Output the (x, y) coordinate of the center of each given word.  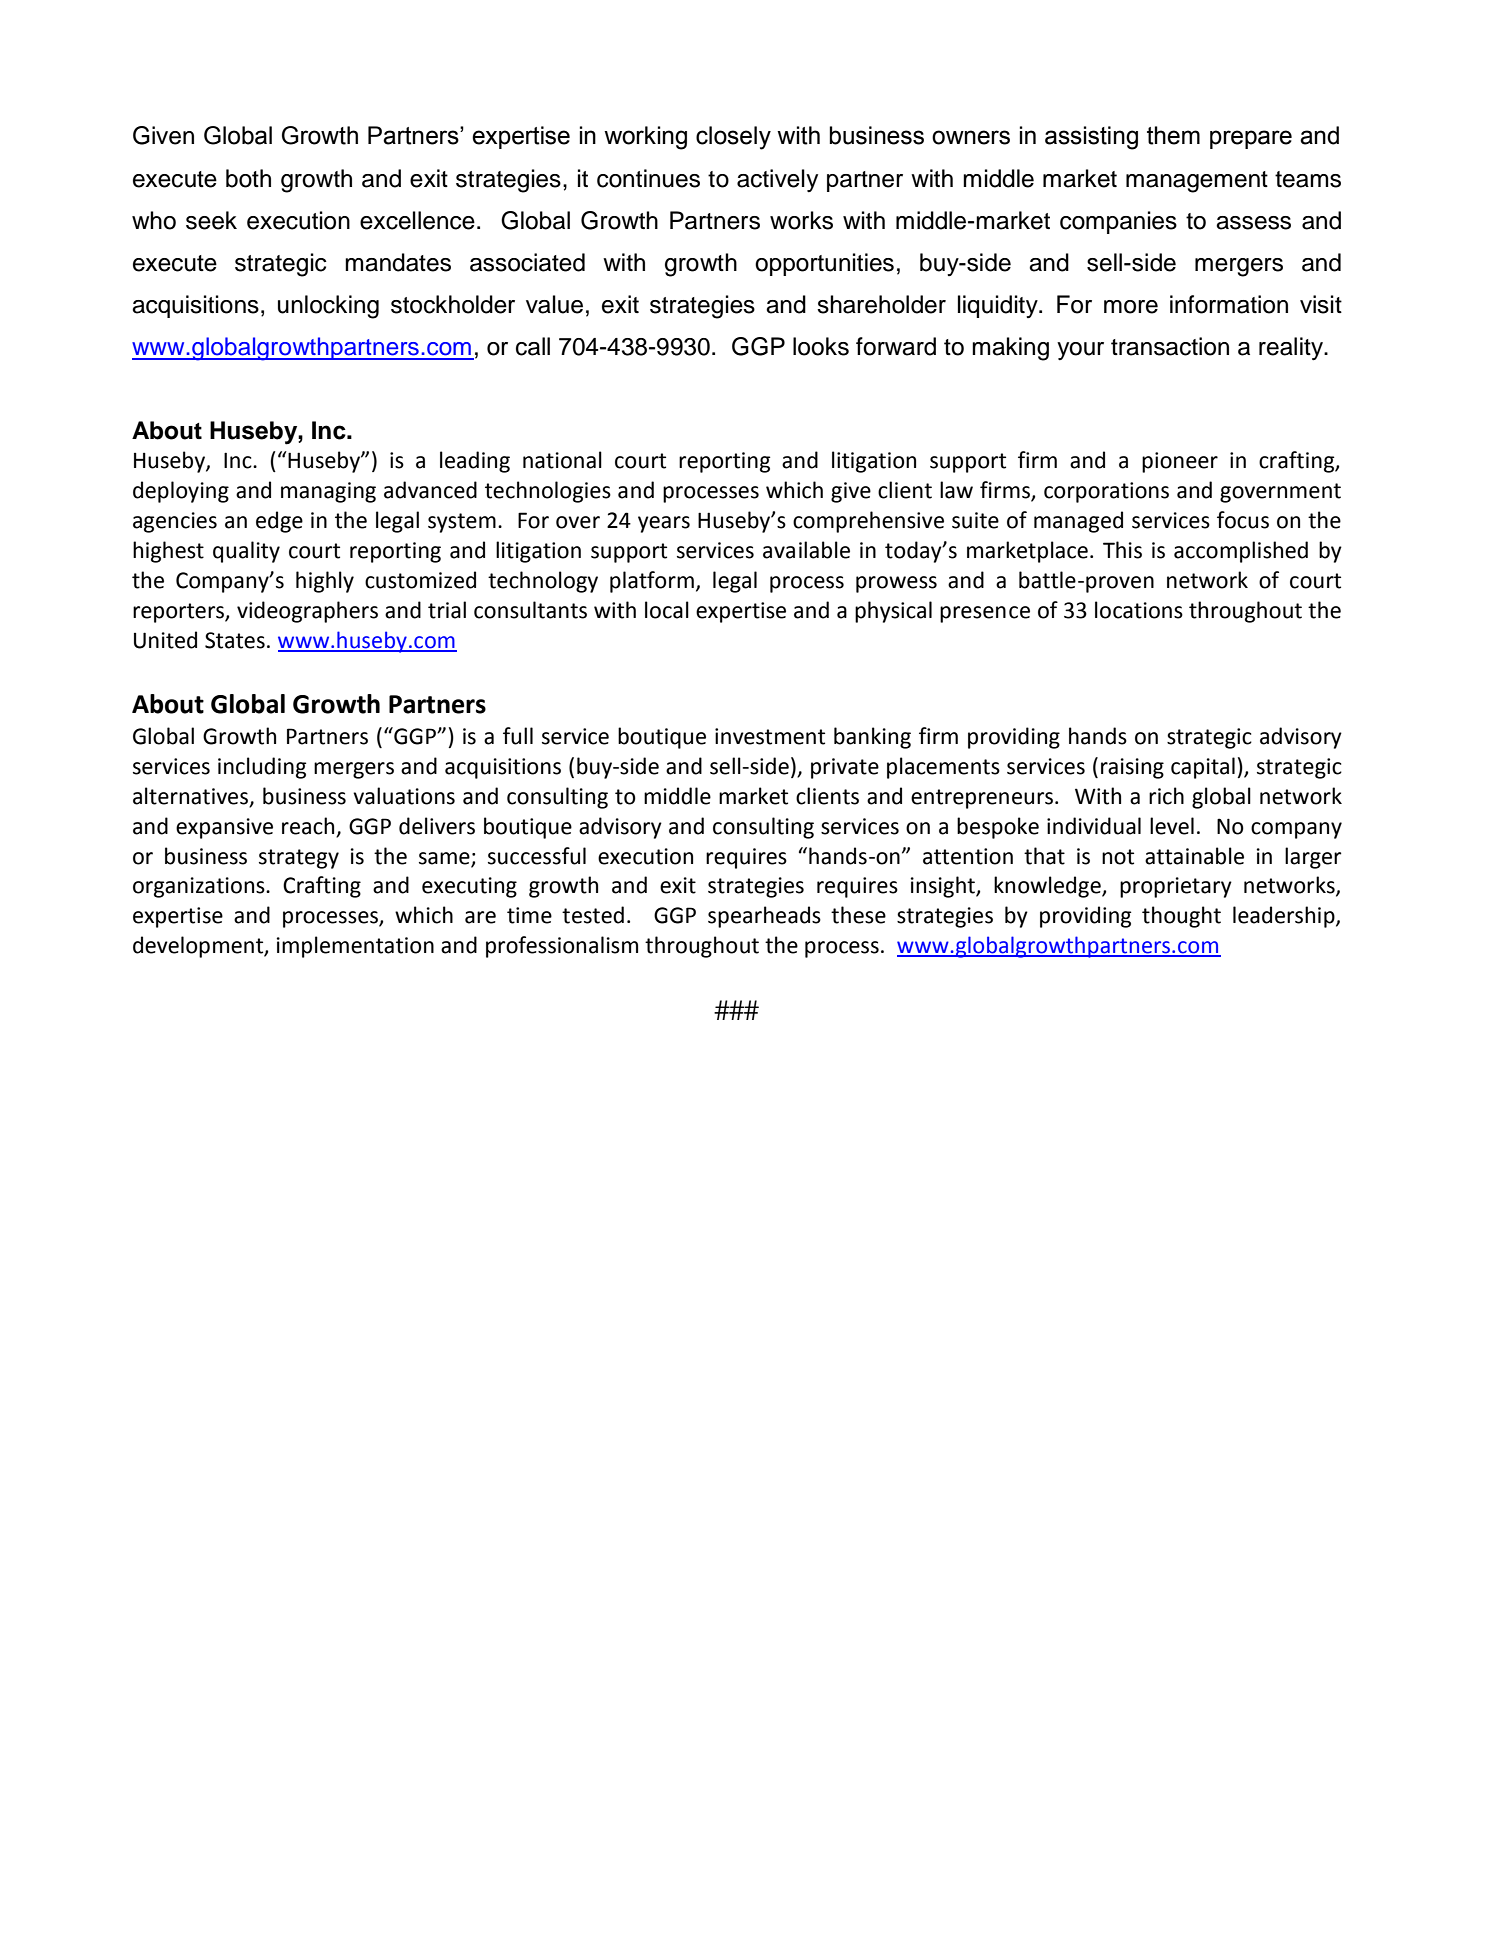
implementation (355, 947)
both (248, 178)
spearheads (764, 917)
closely (733, 138)
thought (1181, 917)
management (1197, 182)
